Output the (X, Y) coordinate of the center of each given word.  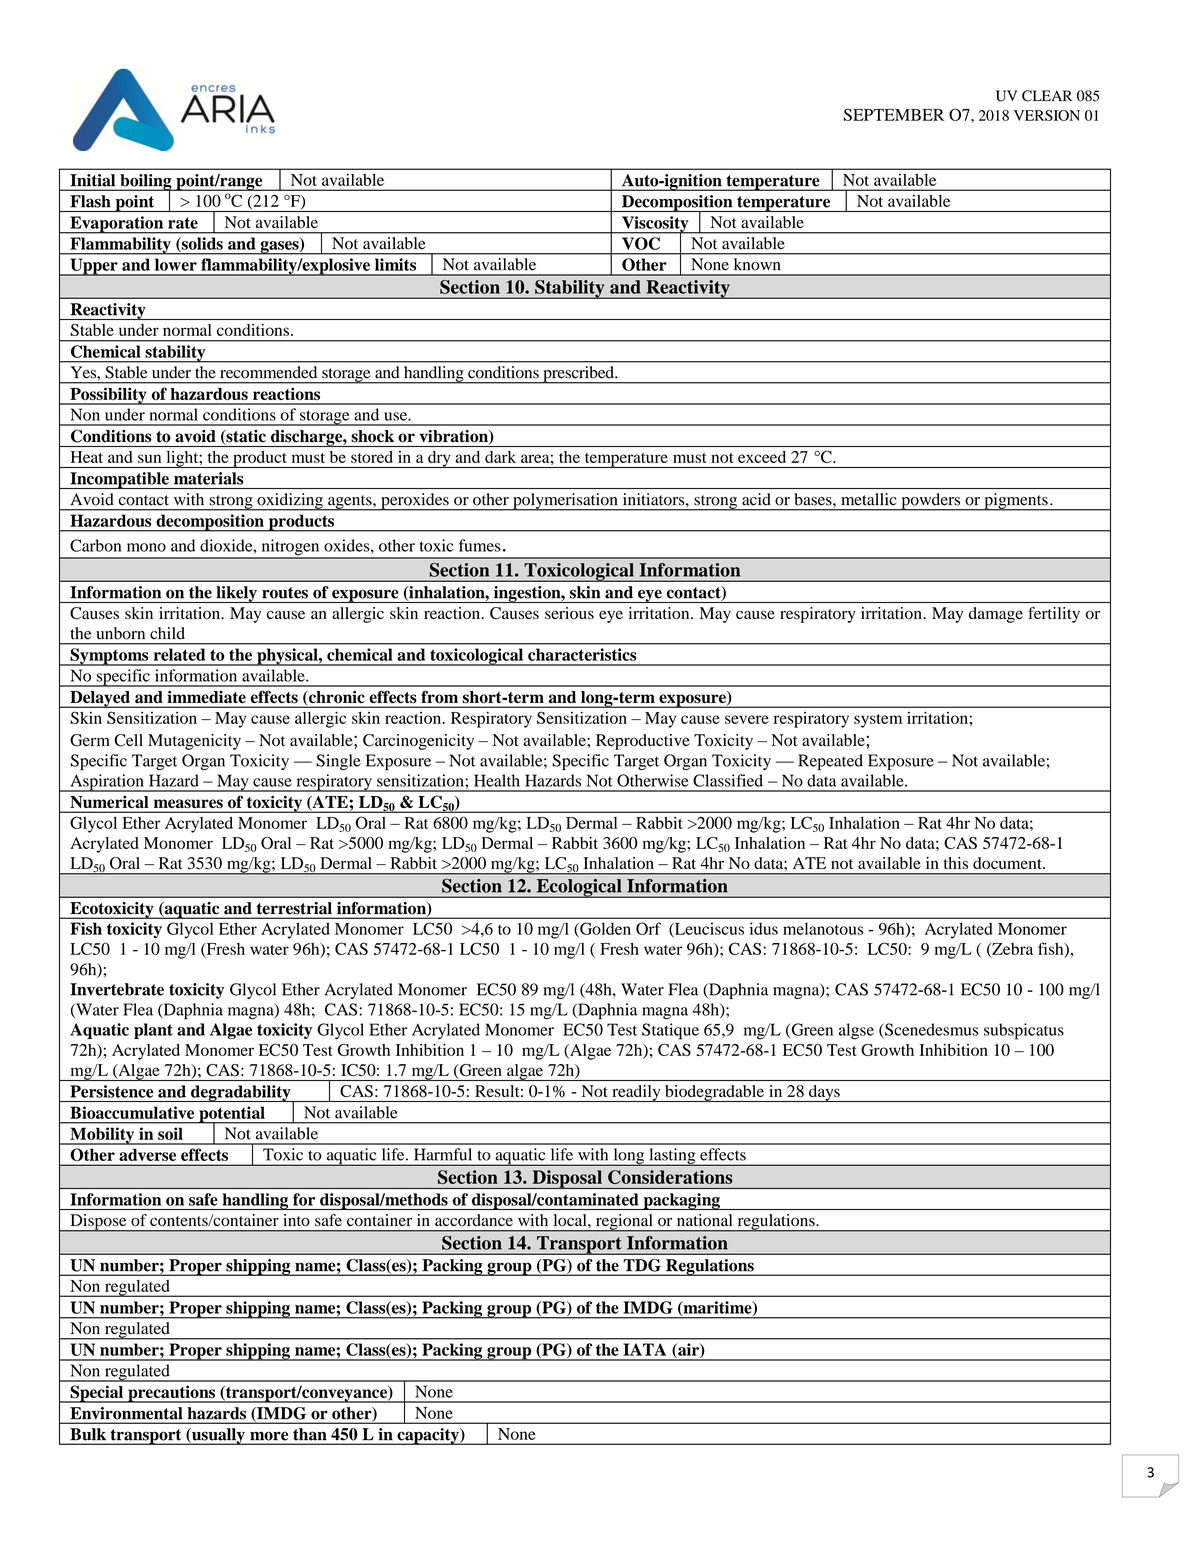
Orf (648, 928)
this (956, 863)
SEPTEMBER (894, 114)
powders (931, 502)
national (704, 1220)
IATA (645, 1349)
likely (236, 594)
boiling (146, 183)
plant (153, 1031)
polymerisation (565, 502)
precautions (171, 1394)
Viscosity (655, 225)
